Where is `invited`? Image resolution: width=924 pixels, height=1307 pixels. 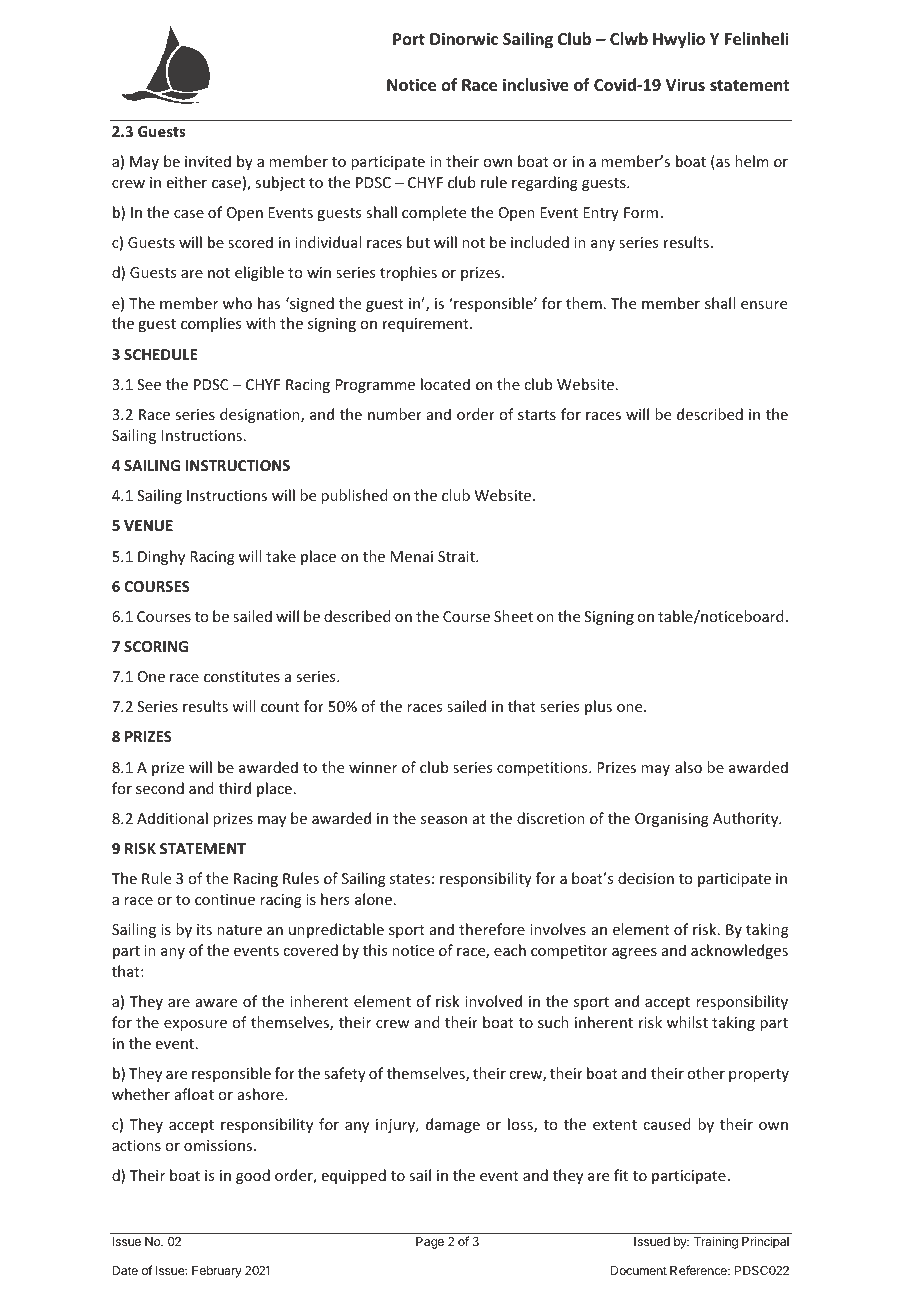 invited is located at coordinates (208, 161).
